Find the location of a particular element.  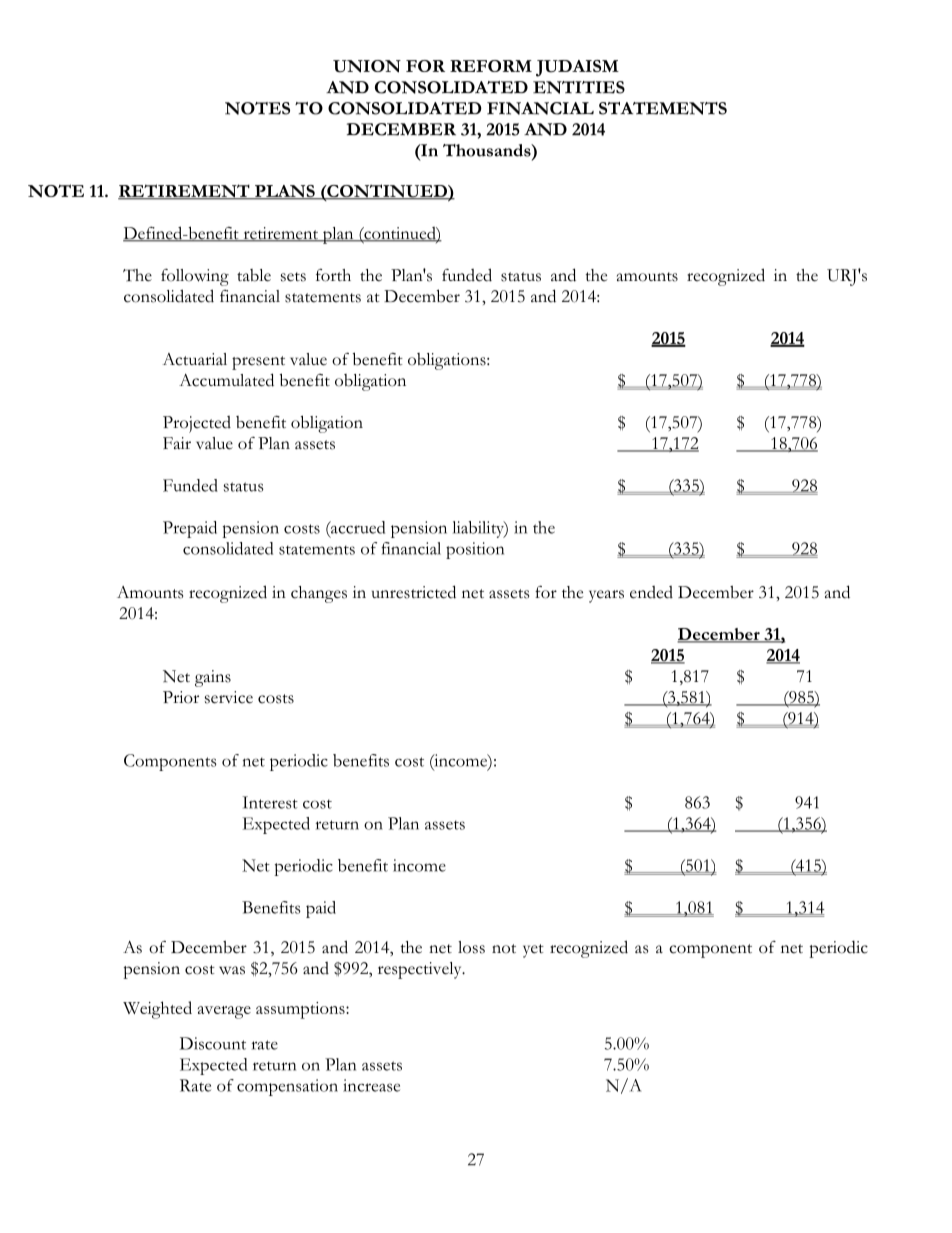

Actuarial is located at coordinates (195, 359).
